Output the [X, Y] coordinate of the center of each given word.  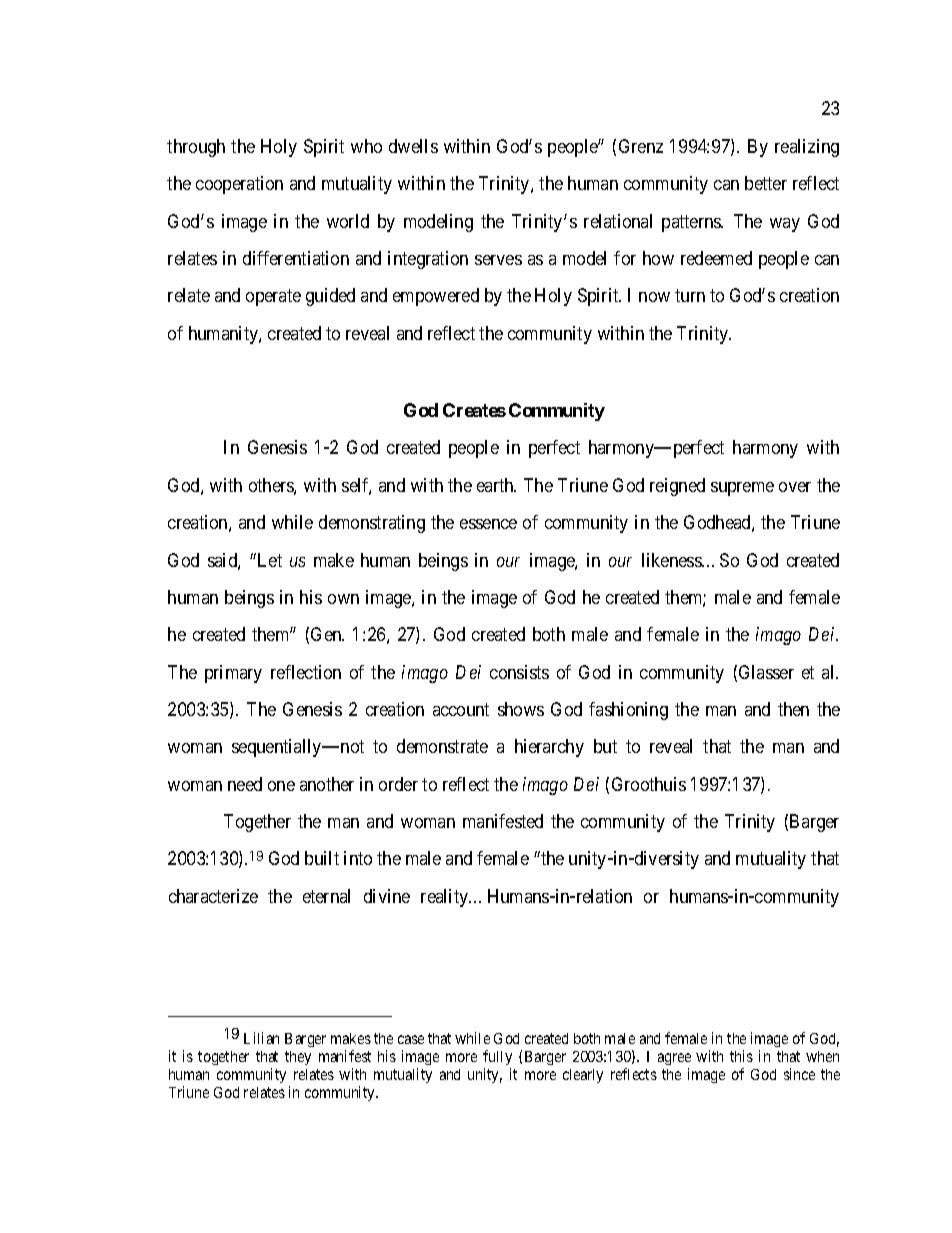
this [741, 1056]
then [793, 709]
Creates [474, 410]
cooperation [239, 185]
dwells [413, 146]
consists [519, 672]
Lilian [261, 1038]
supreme [742, 489]
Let [268, 560]
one [281, 786]
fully [497, 1057]
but [605, 746]
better [766, 183]
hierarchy [549, 748]
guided [330, 297]
